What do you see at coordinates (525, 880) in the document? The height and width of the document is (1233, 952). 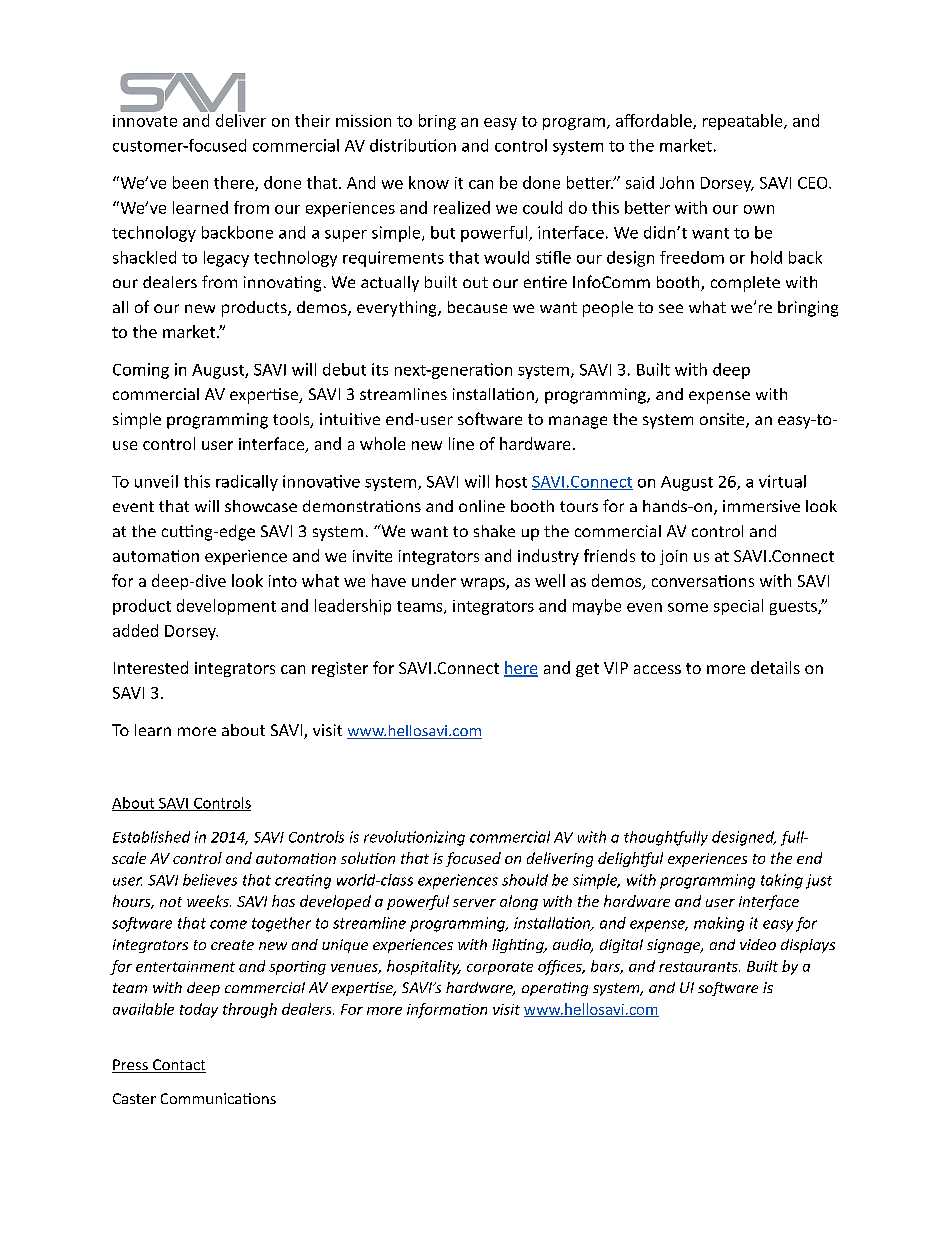 I see `should` at bounding box center [525, 880].
